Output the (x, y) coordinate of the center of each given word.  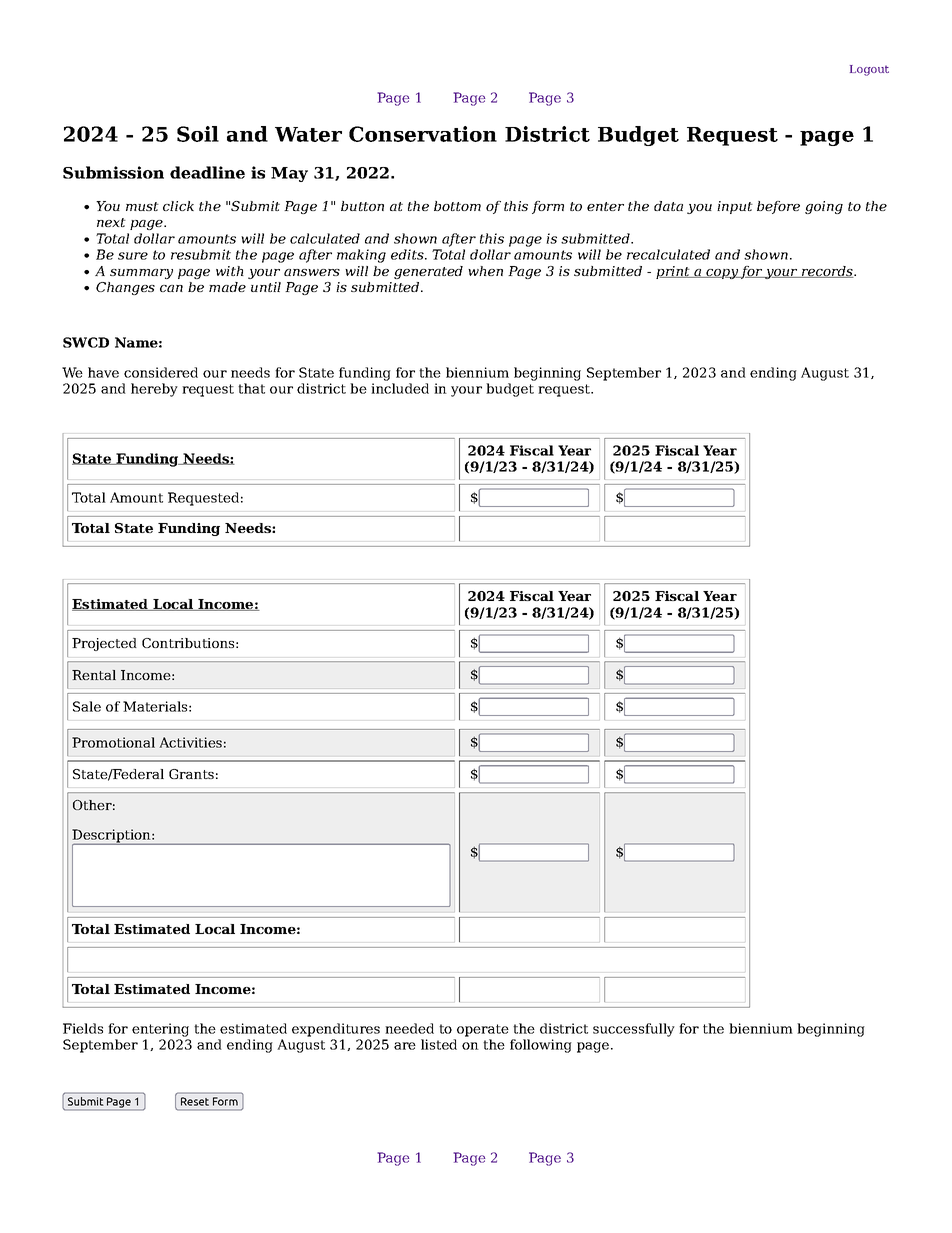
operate (483, 1030)
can (171, 288)
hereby (154, 390)
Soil (198, 134)
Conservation (423, 134)
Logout (869, 70)
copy (722, 274)
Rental (94, 675)
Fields (83, 1028)
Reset (195, 1101)
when (485, 271)
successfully (634, 1030)
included (400, 388)
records (827, 272)
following (541, 1046)
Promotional (113, 742)
